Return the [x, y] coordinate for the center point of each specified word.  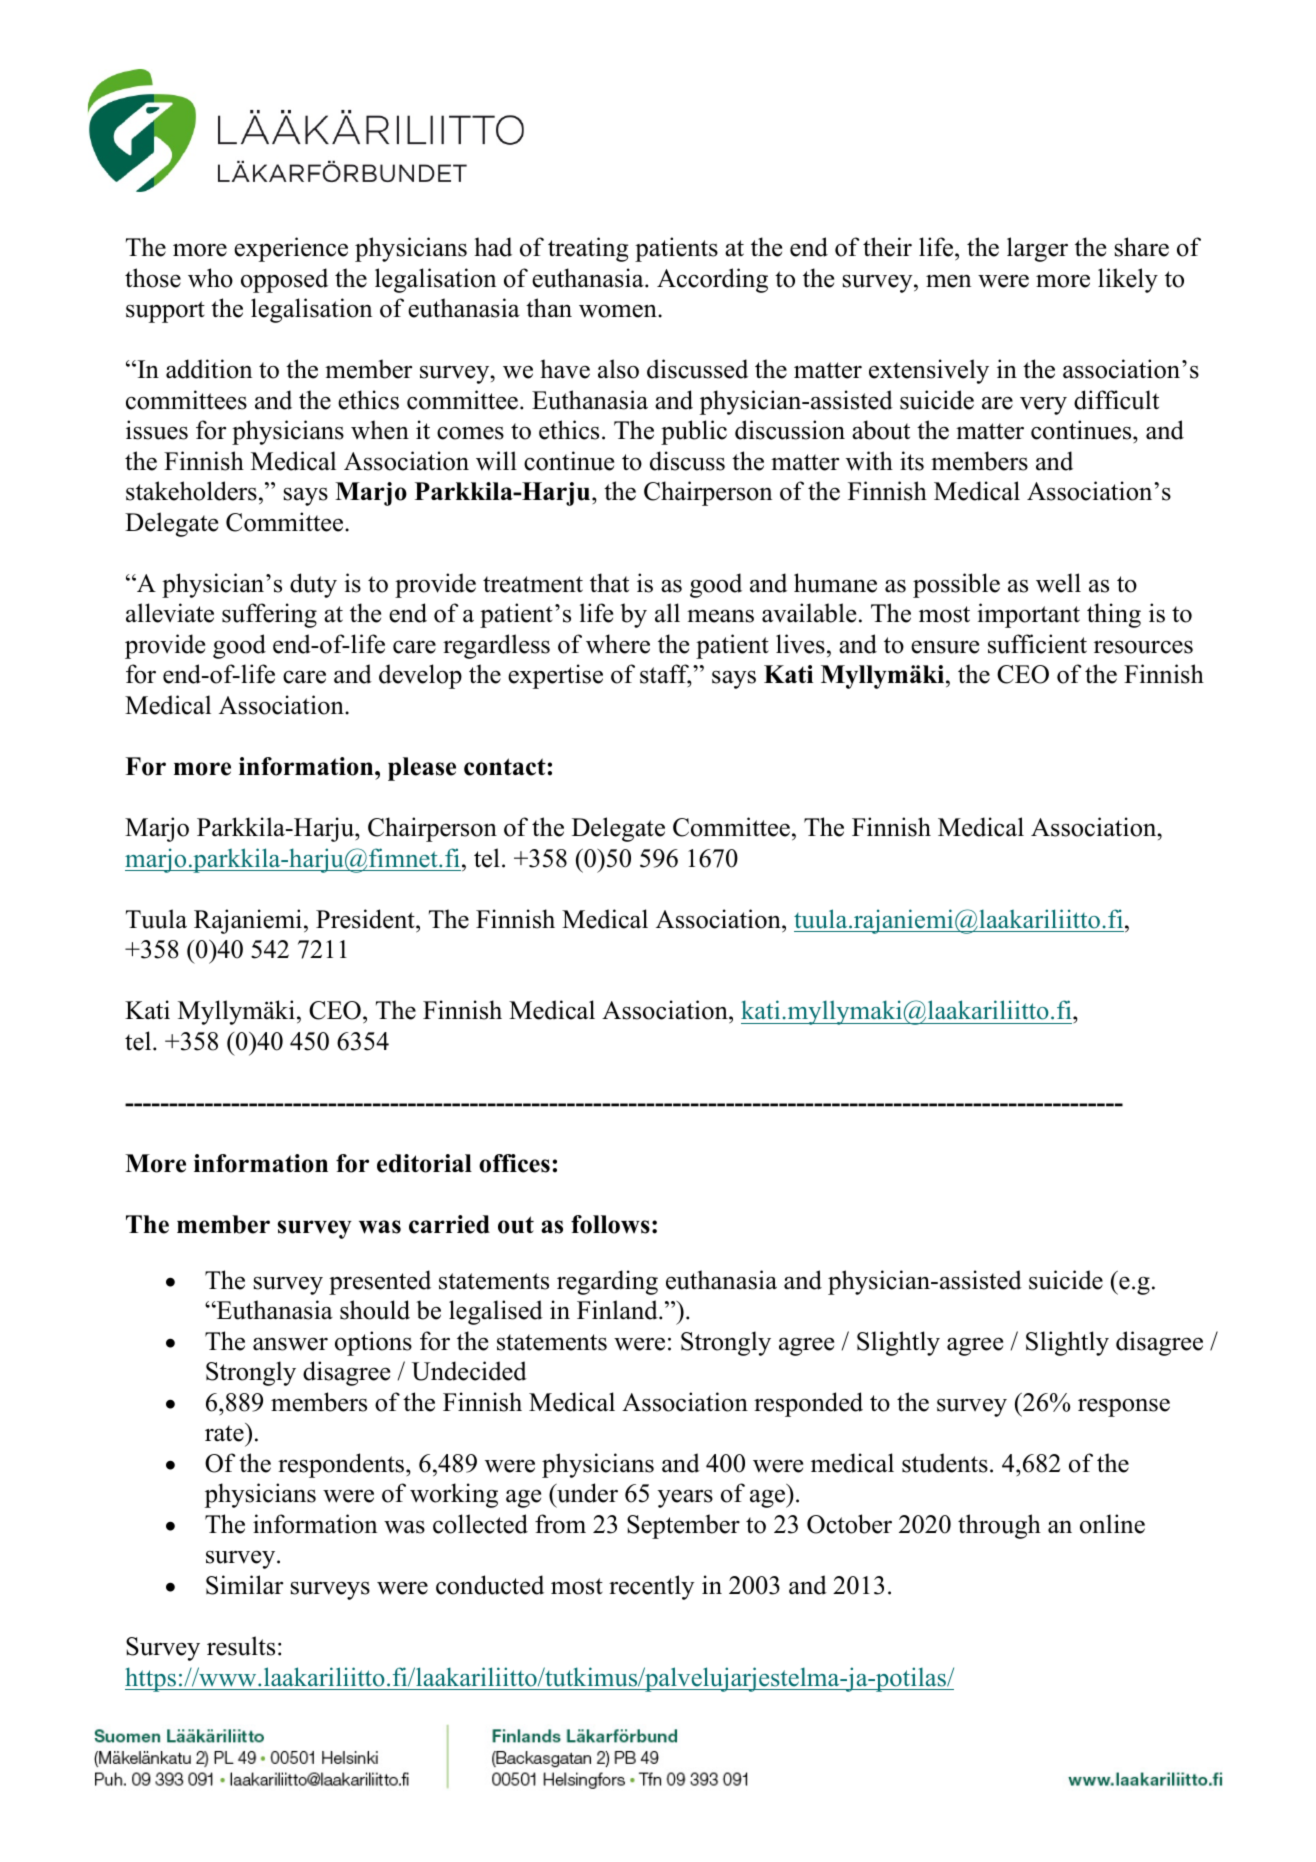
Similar [244, 1585]
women [619, 311]
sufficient [1037, 644]
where [618, 644]
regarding [607, 1282]
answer [290, 1344]
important [1028, 615]
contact [505, 767]
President [366, 919]
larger [1037, 249]
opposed [284, 280]
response [1124, 1407]
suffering [269, 615]
